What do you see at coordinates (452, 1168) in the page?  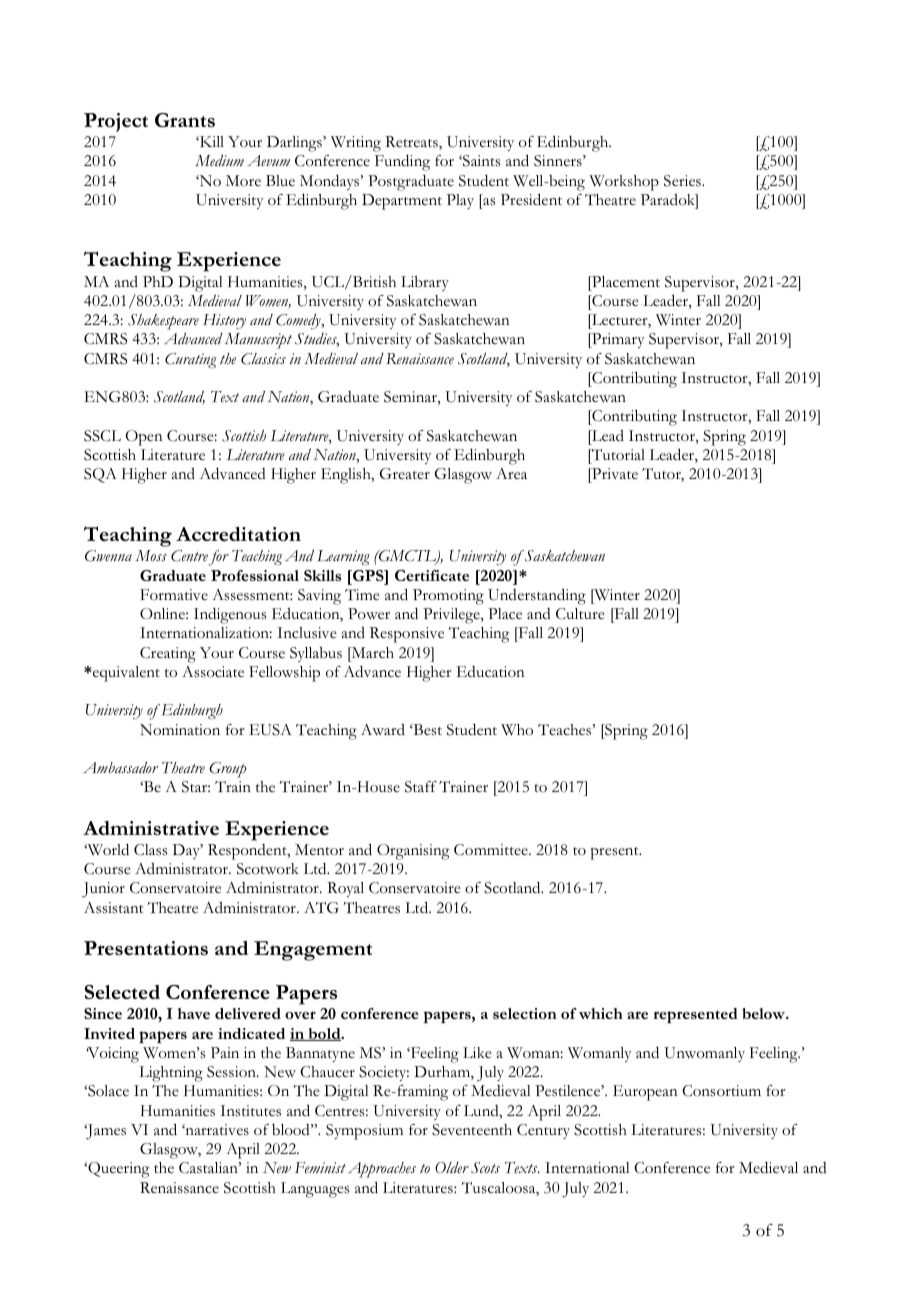 I see `Older` at bounding box center [452, 1168].
